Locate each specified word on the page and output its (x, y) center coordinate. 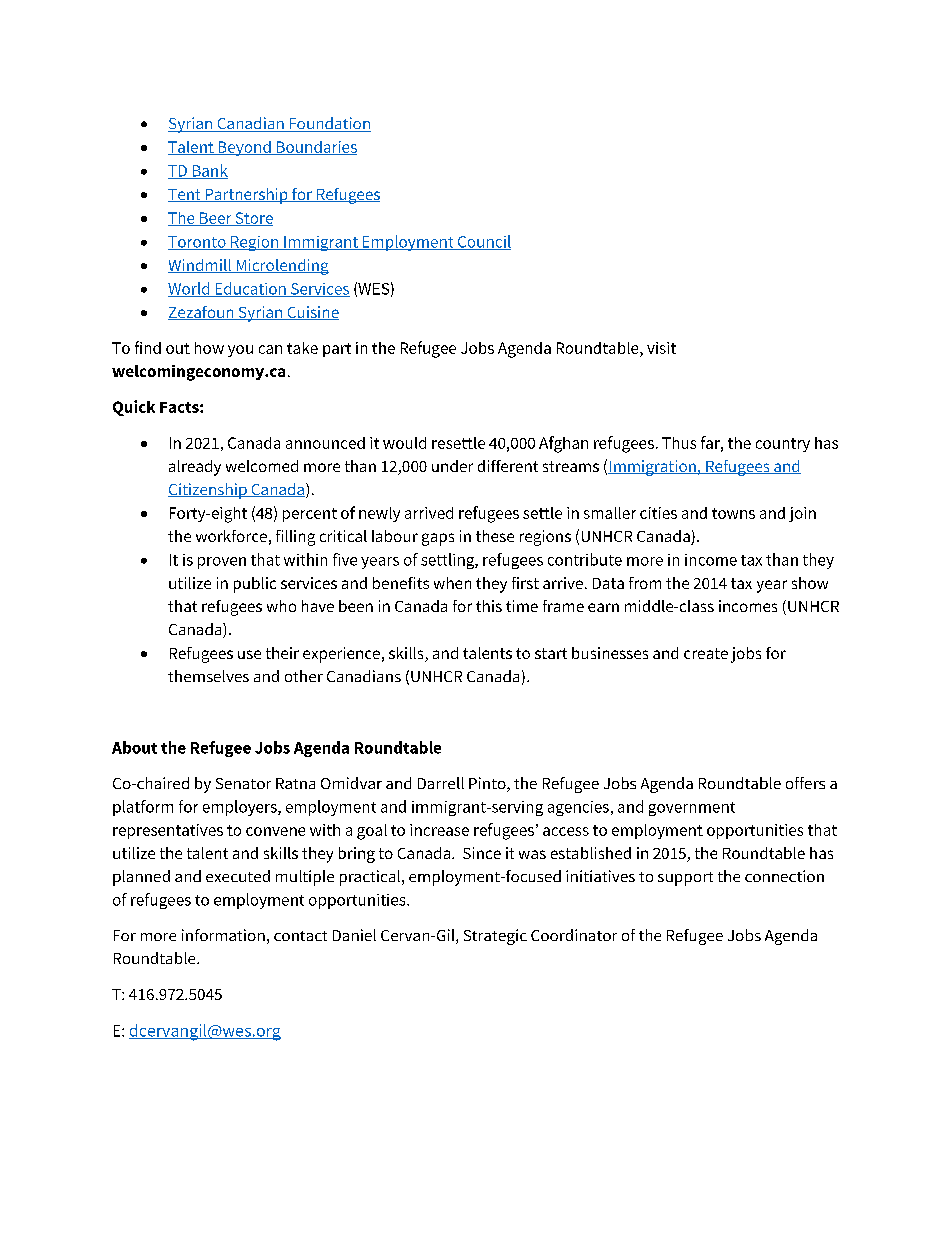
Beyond (244, 148)
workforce (231, 536)
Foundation (329, 124)
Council (483, 242)
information (223, 935)
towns (733, 513)
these (495, 536)
